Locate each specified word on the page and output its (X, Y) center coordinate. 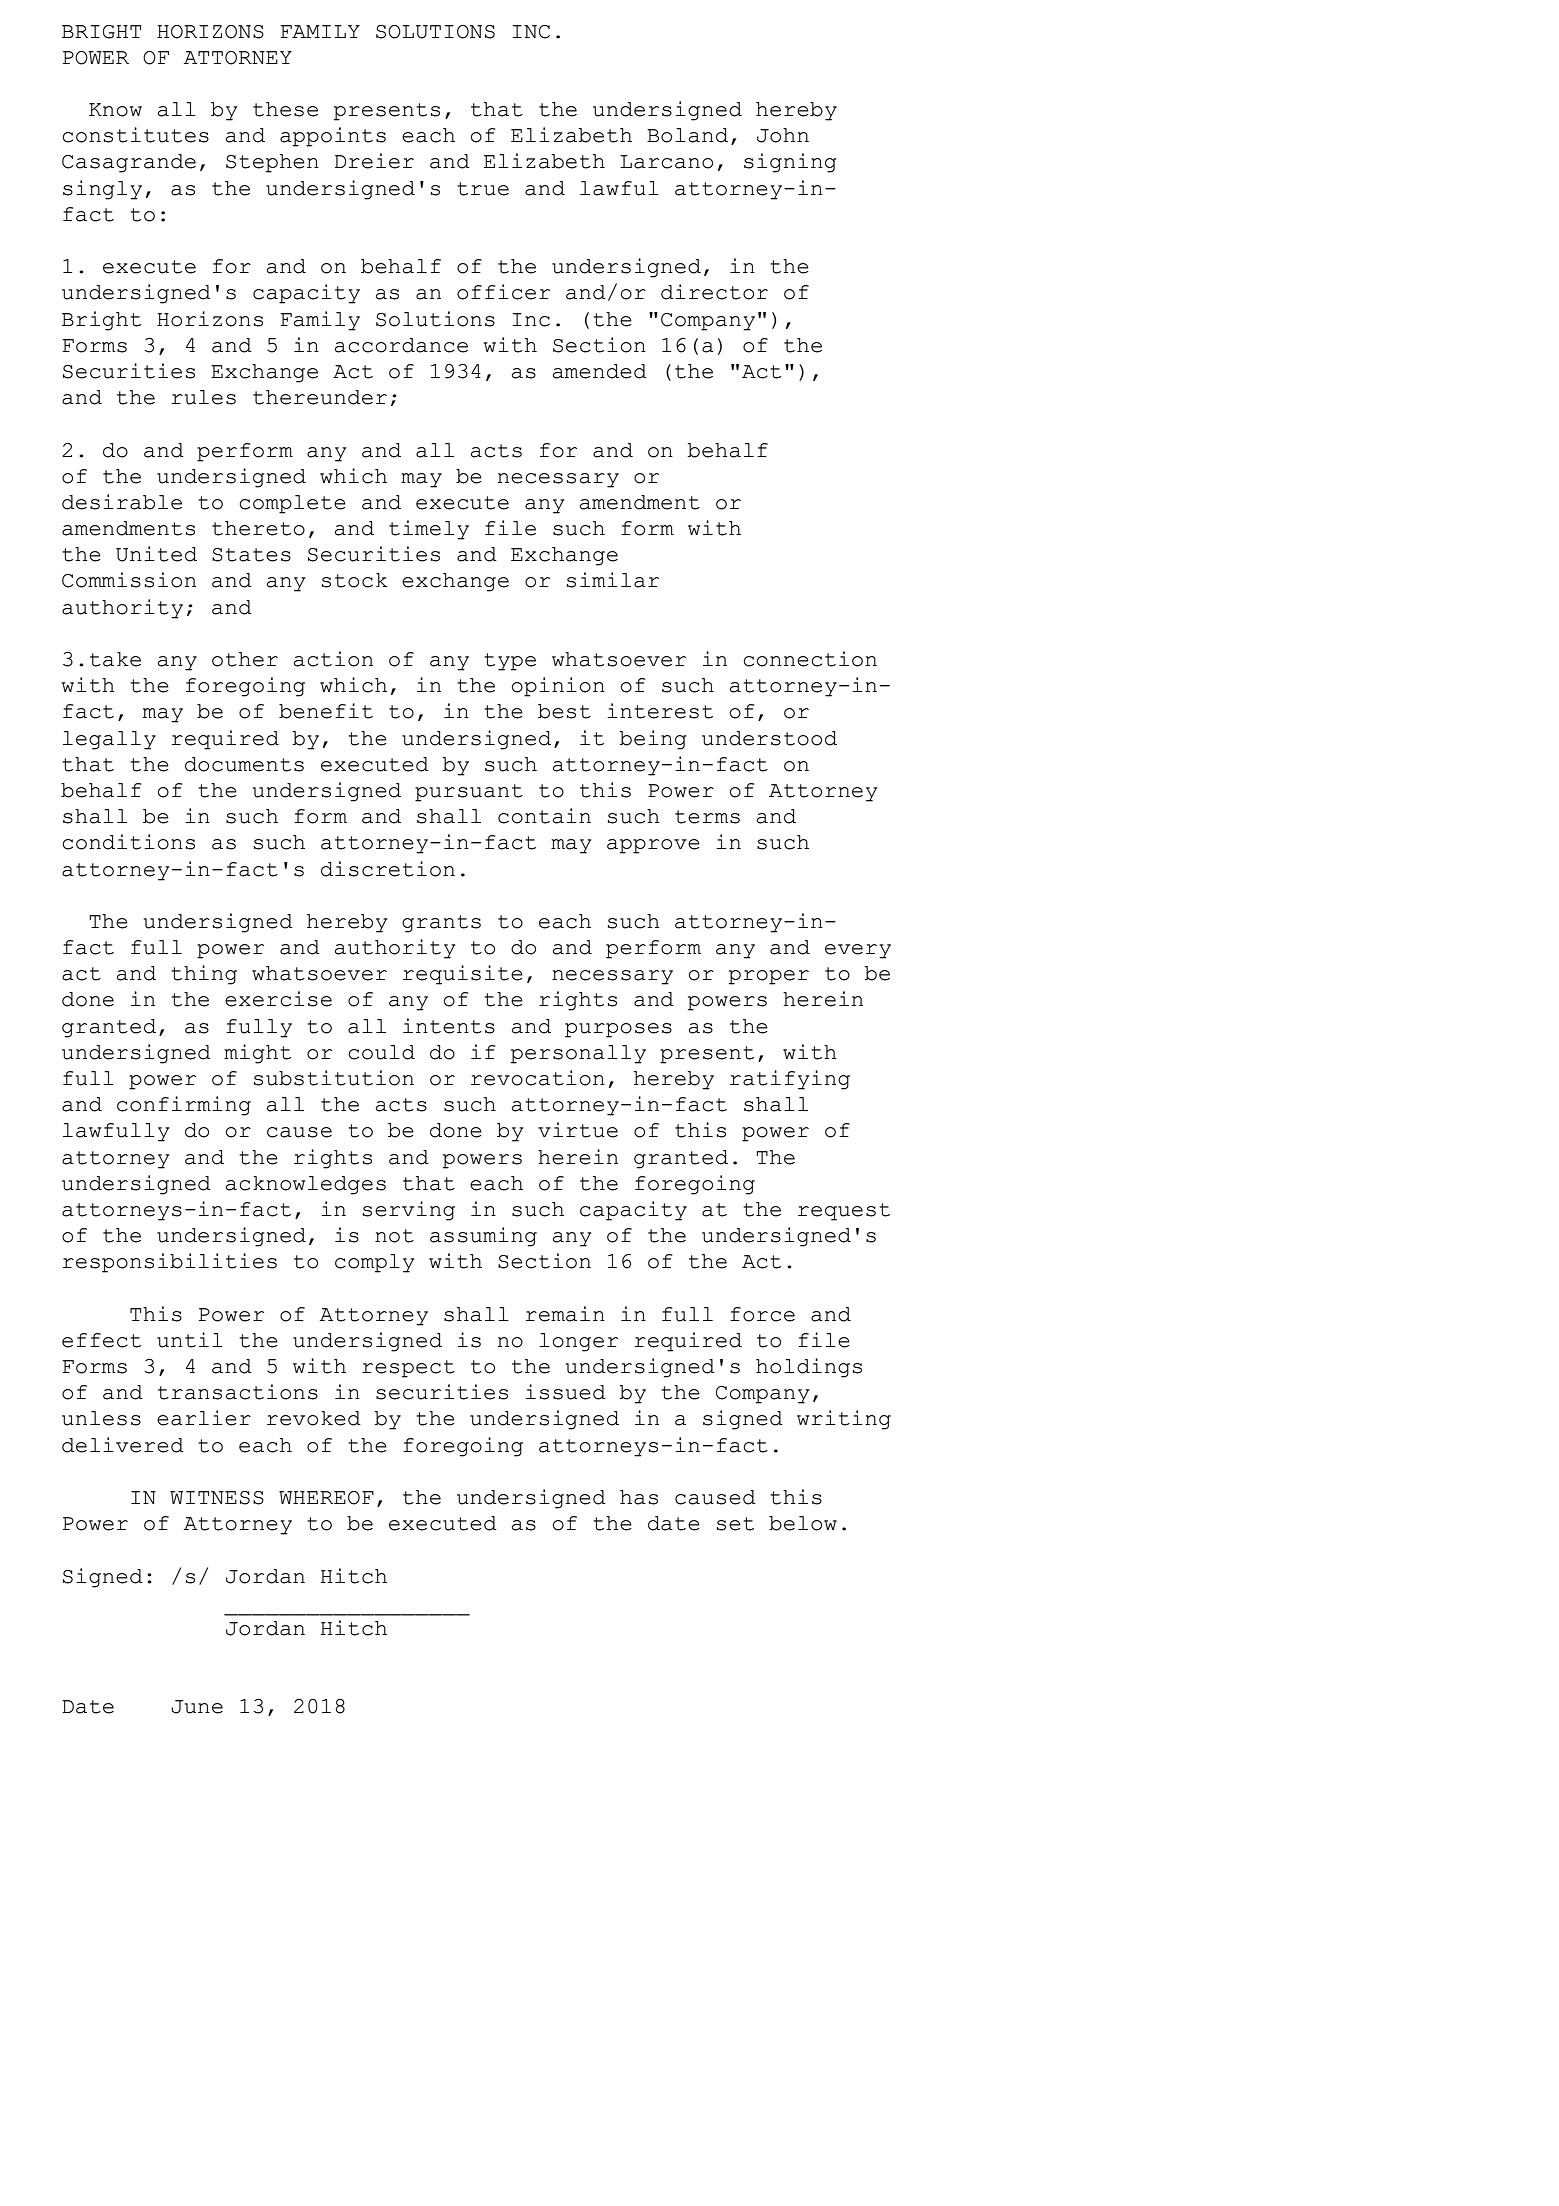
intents (449, 1026)
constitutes (135, 135)
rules (204, 397)
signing (790, 163)
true (483, 189)
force (762, 1314)
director (714, 292)
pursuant (469, 793)
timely (429, 530)
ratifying (790, 1080)
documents (244, 764)
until (190, 1340)
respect (408, 1369)
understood (769, 738)
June (197, 1707)
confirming (184, 1106)
